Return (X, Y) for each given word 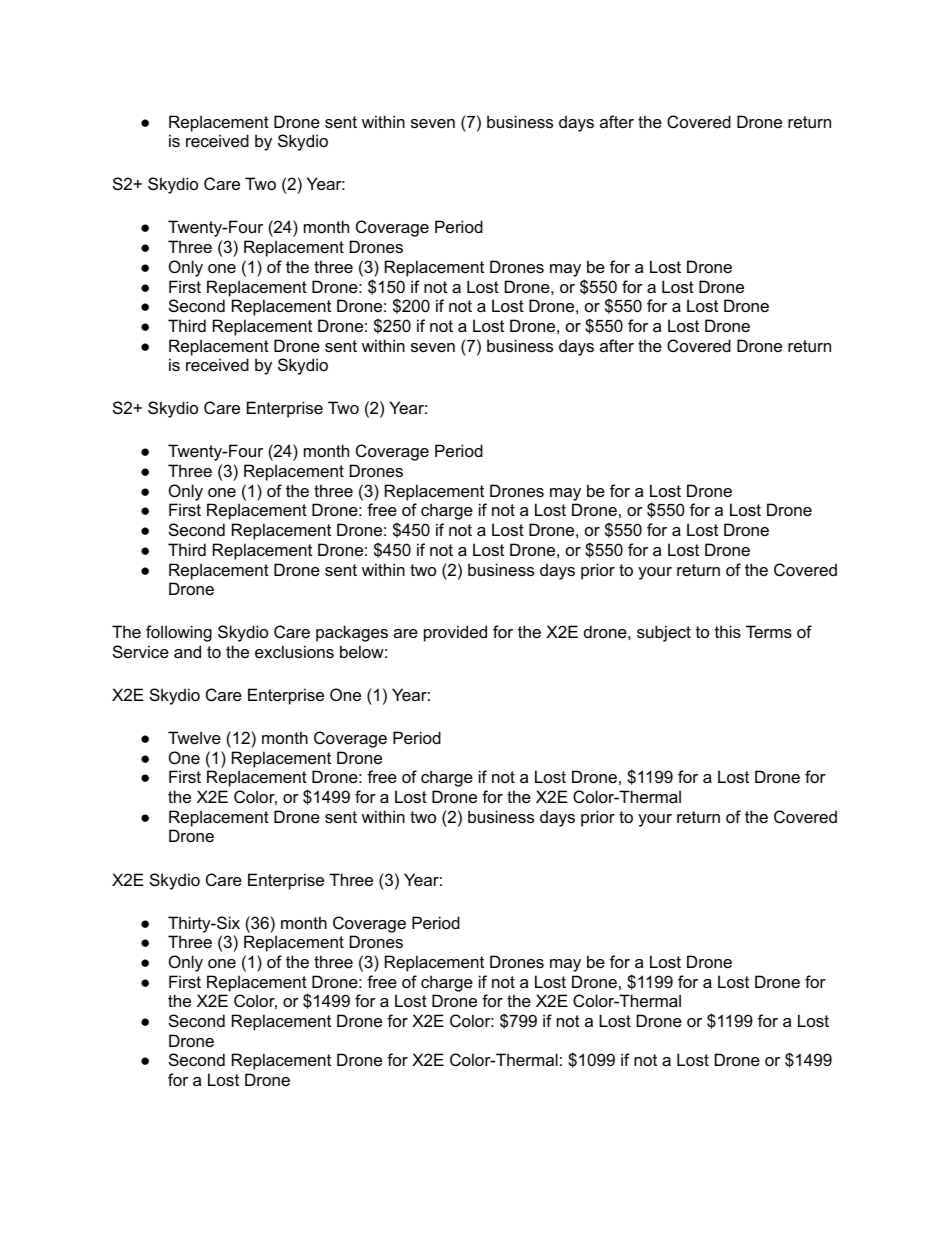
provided (455, 633)
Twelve (194, 737)
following (179, 633)
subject (664, 633)
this (728, 631)
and (187, 651)
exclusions (294, 651)
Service (141, 651)
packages (352, 633)
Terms (769, 631)
